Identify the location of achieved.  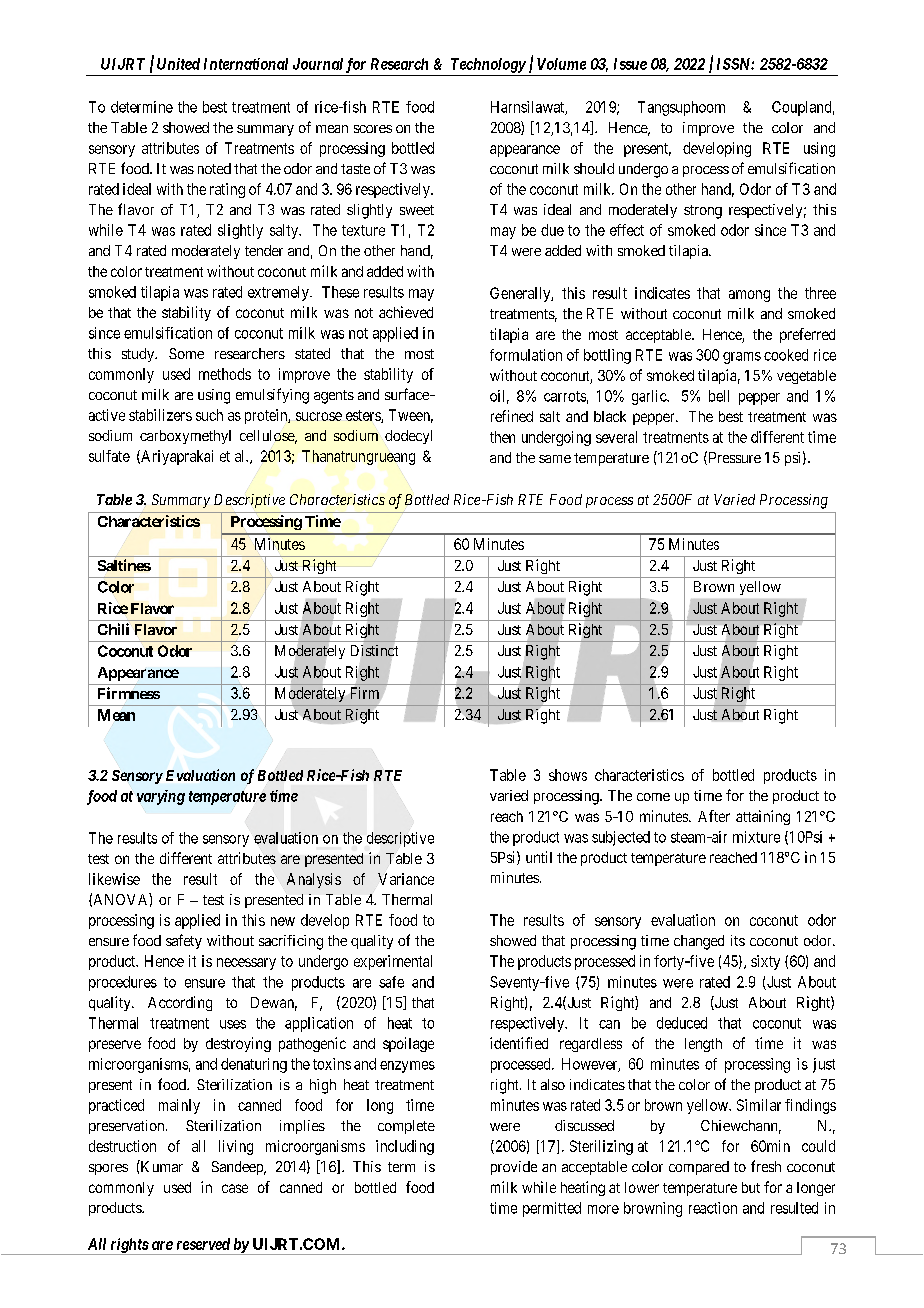
(406, 312).
